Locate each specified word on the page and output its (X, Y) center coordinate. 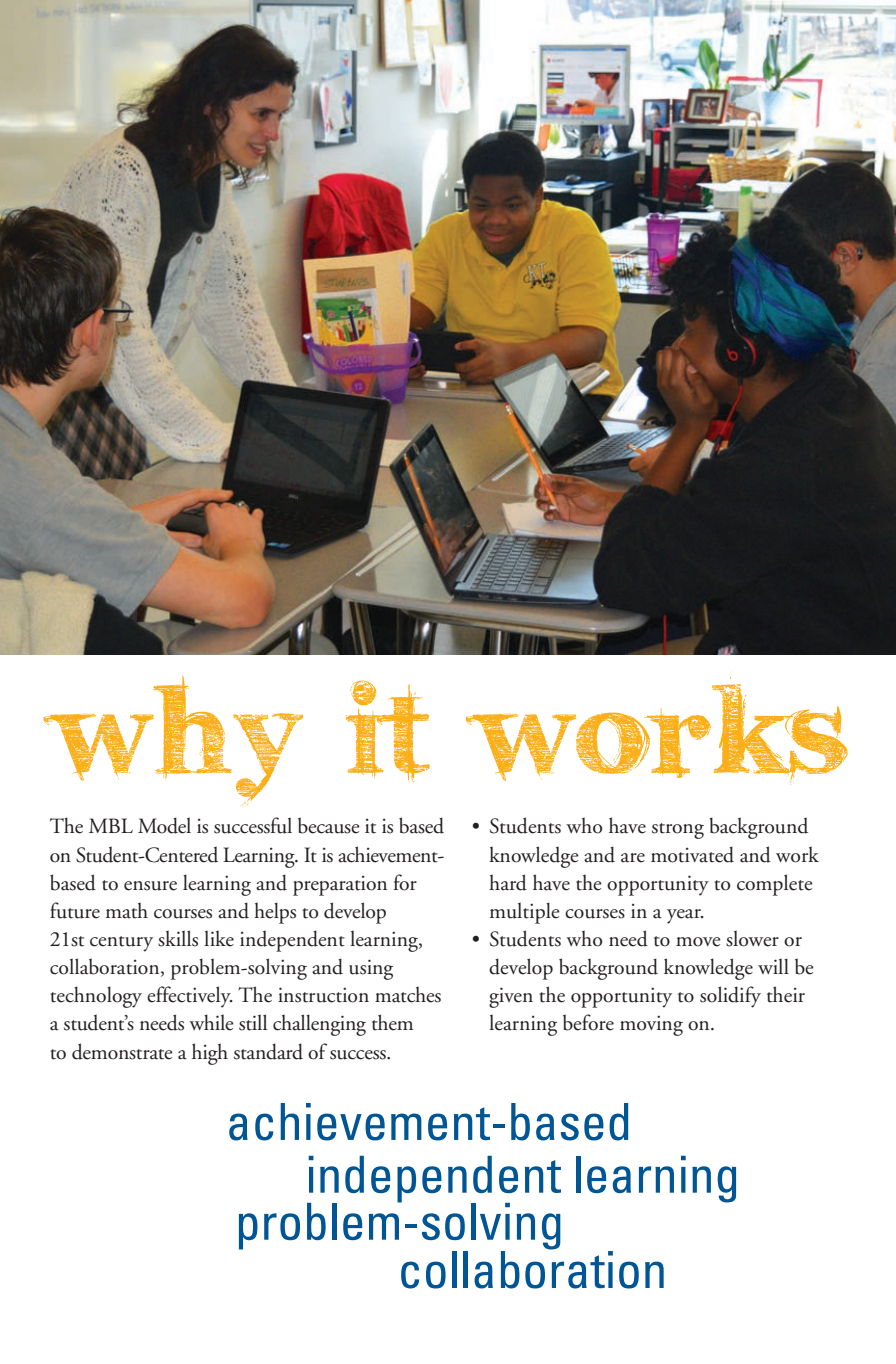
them (392, 1022)
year (685, 916)
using (371, 969)
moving (651, 1025)
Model (164, 825)
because (329, 825)
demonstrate (122, 1051)
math (127, 910)
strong (678, 831)
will (773, 966)
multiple (525, 913)
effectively (190, 997)
